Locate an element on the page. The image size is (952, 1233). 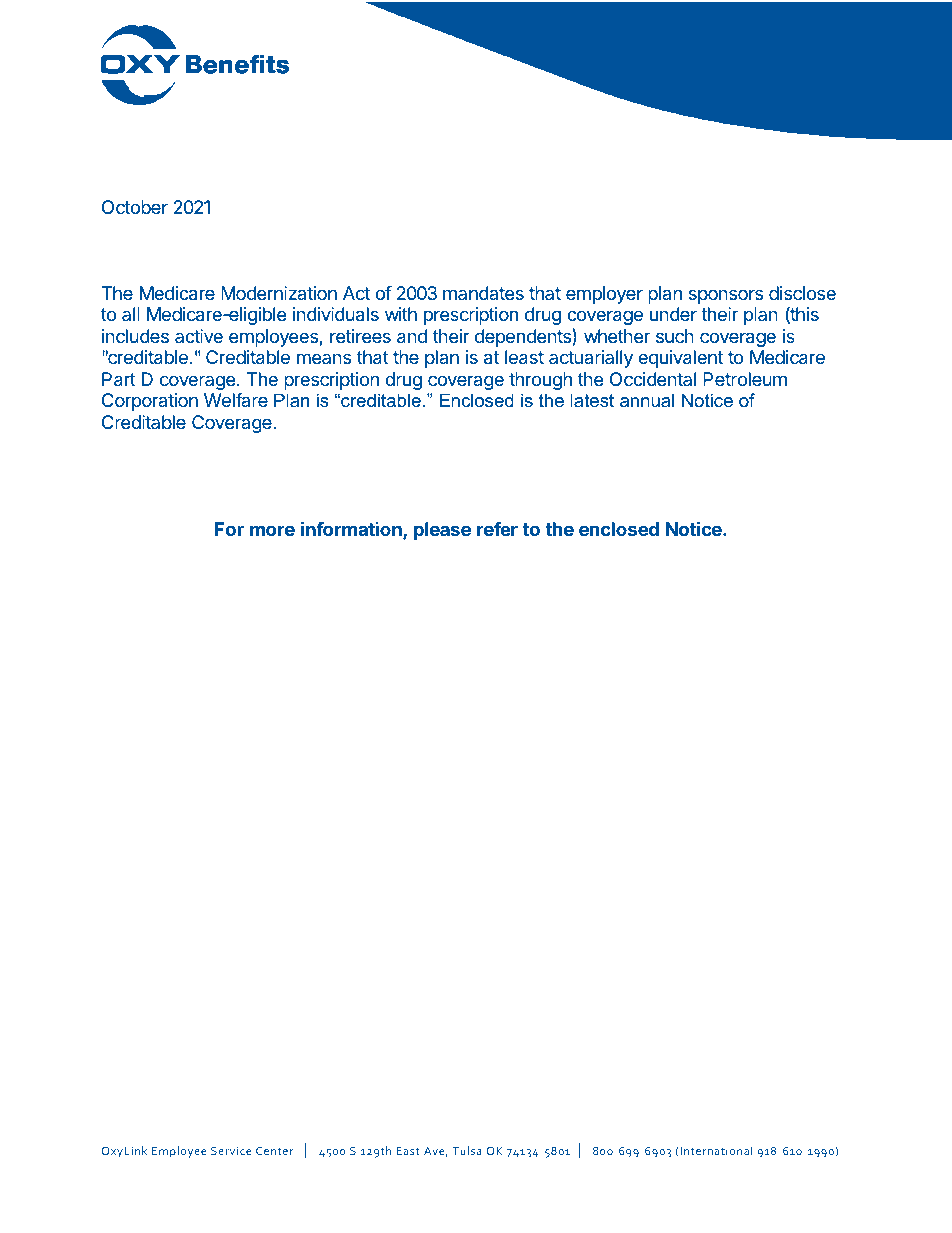
through is located at coordinates (540, 381).
